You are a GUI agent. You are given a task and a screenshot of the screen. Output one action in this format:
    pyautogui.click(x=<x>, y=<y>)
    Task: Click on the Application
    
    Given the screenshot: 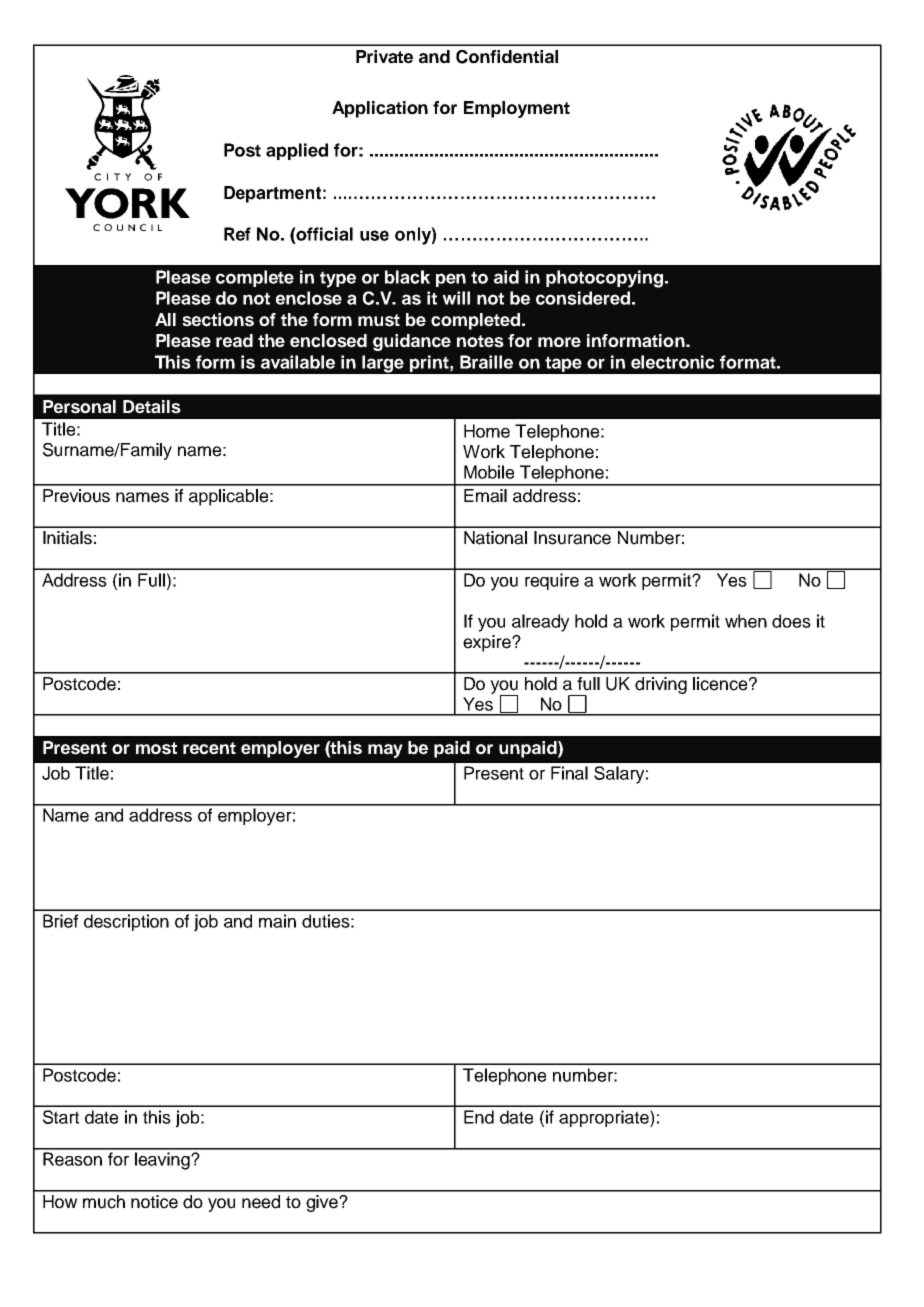 What is the action you would take?
    pyautogui.click(x=380, y=109)
